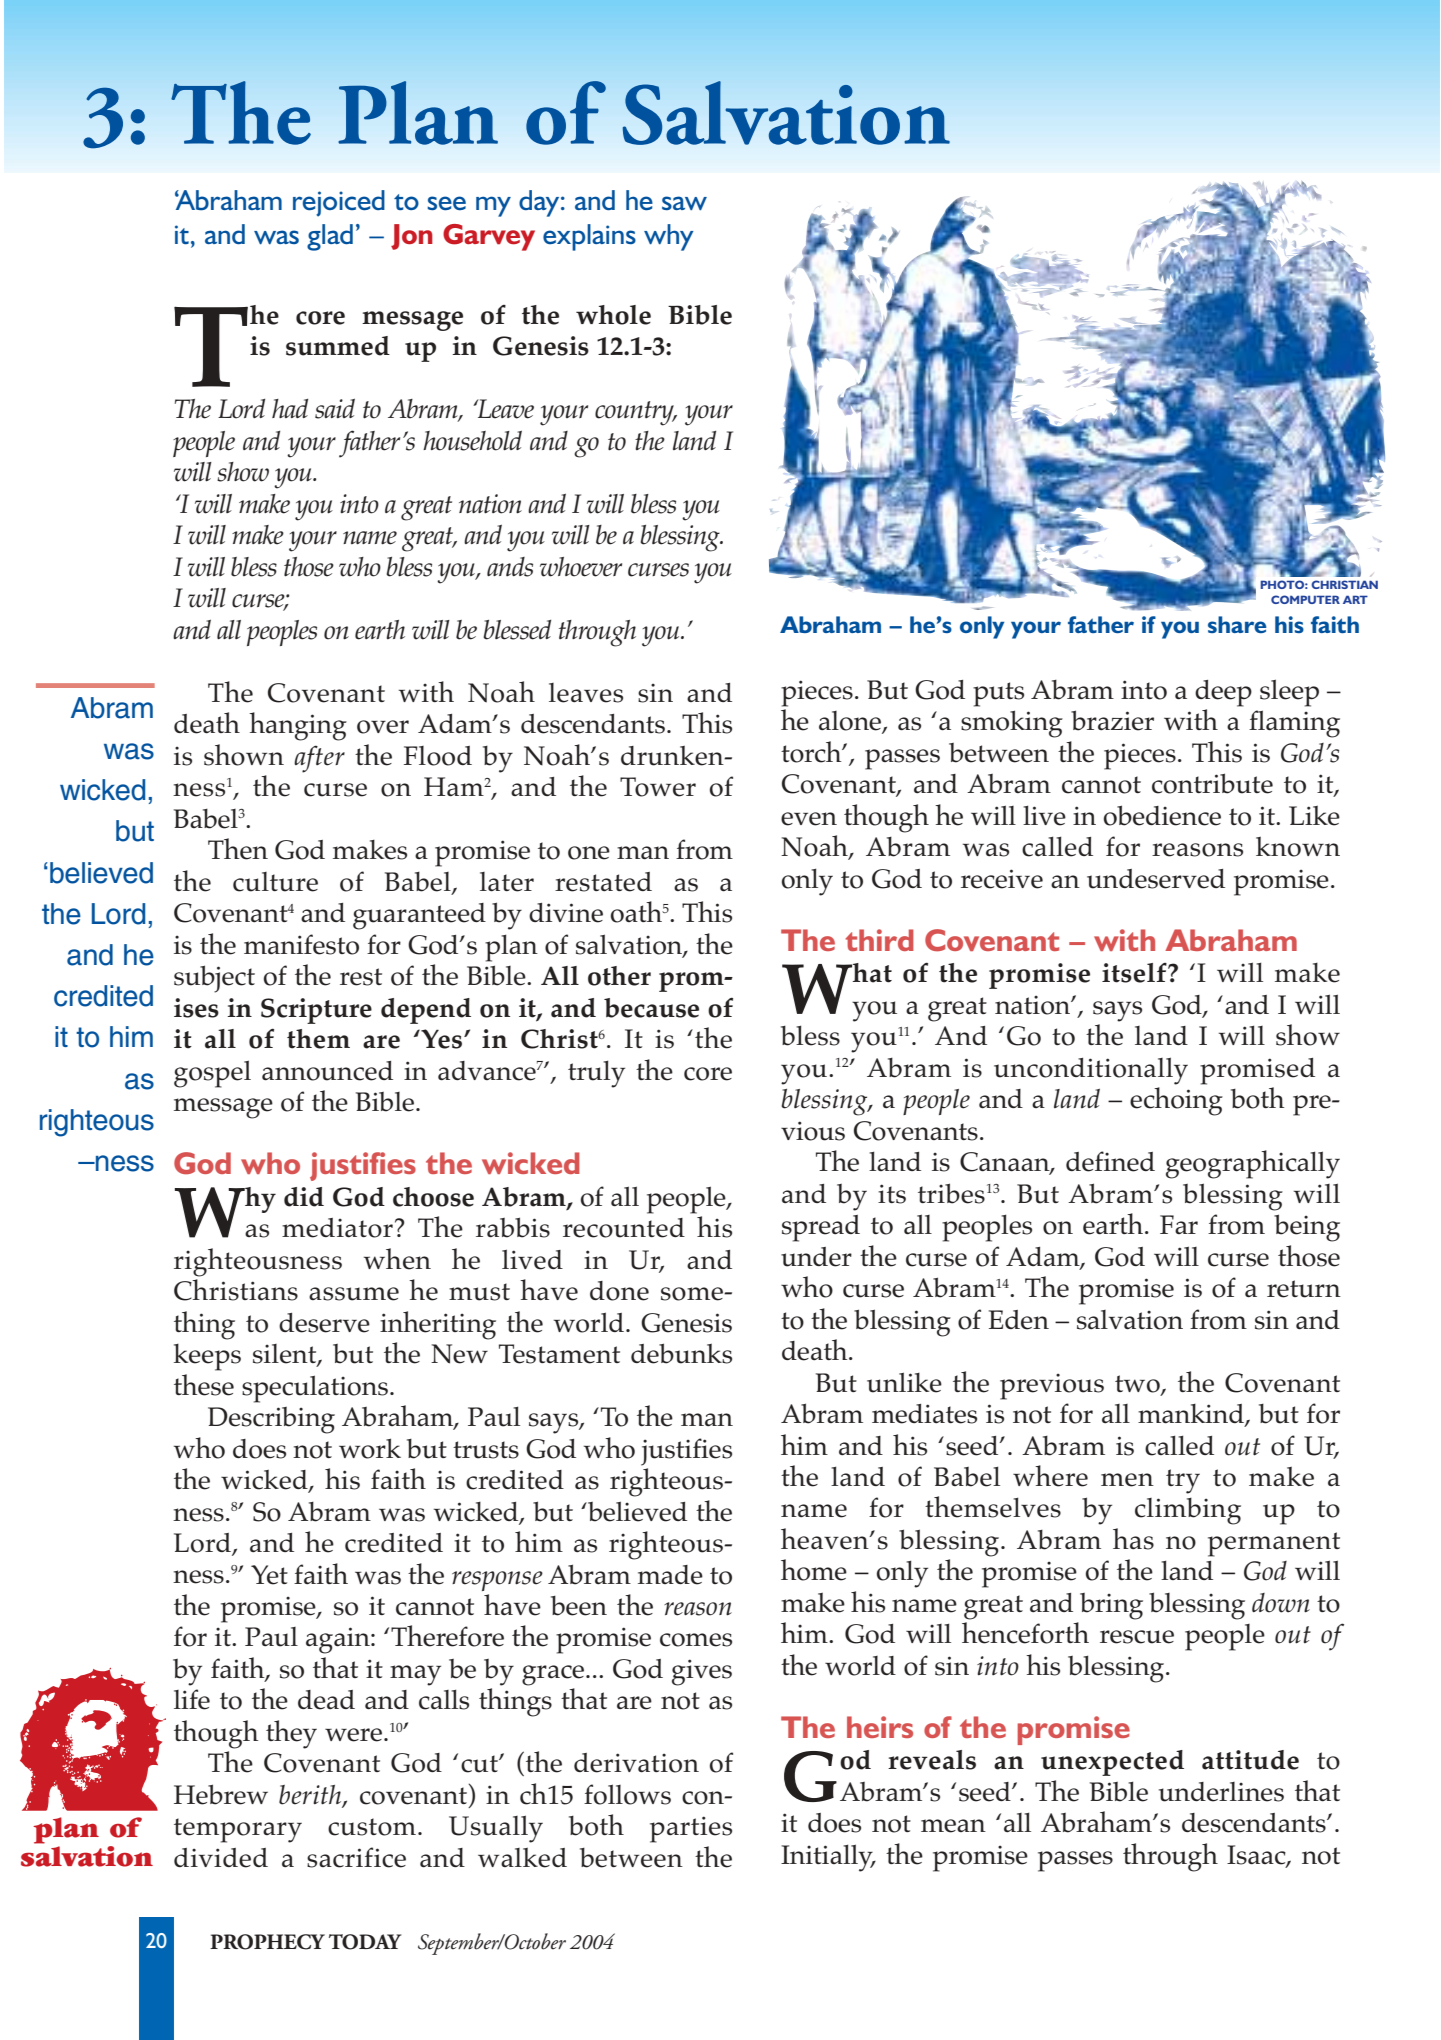  Describe the element at coordinates (1176, 1101) in the page. I see `echoing` at that location.
